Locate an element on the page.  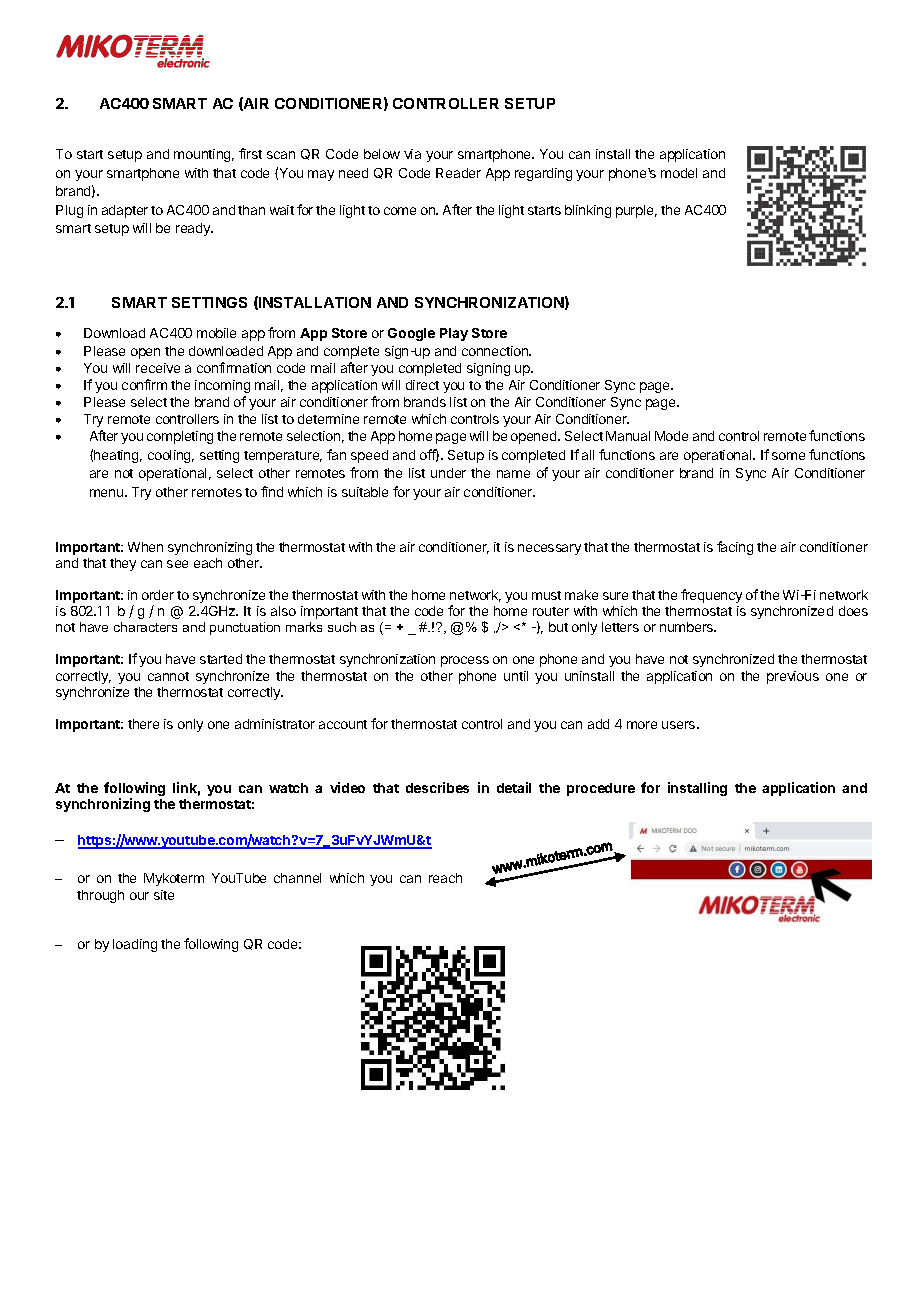
channel is located at coordinates (297, 878).
